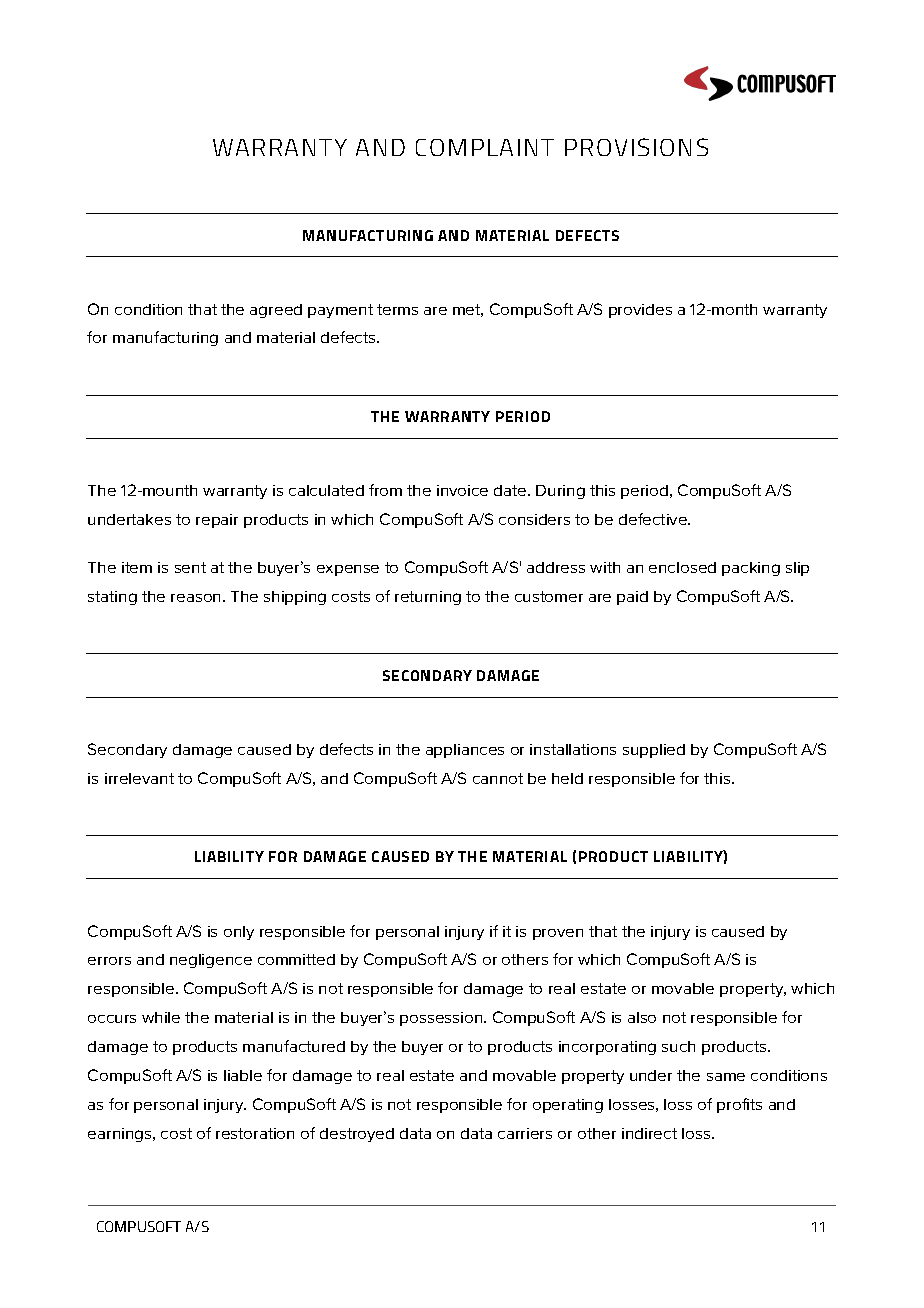  I want to click on reason, so click(197, 598).
